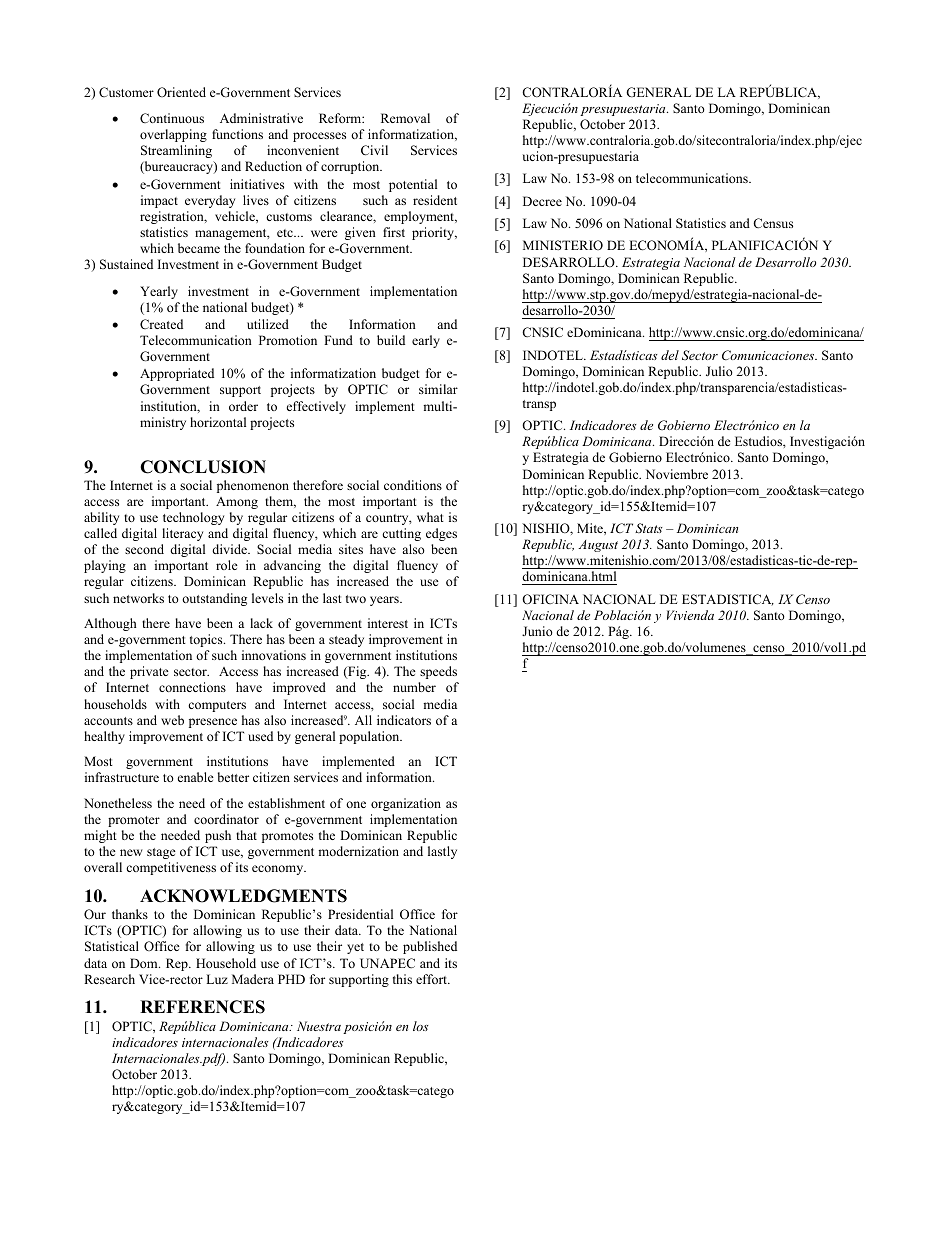 The height and width of the page is (1233, 952). Describe the element at coordinates (144, 549) in the page. I see `second` at that location.
